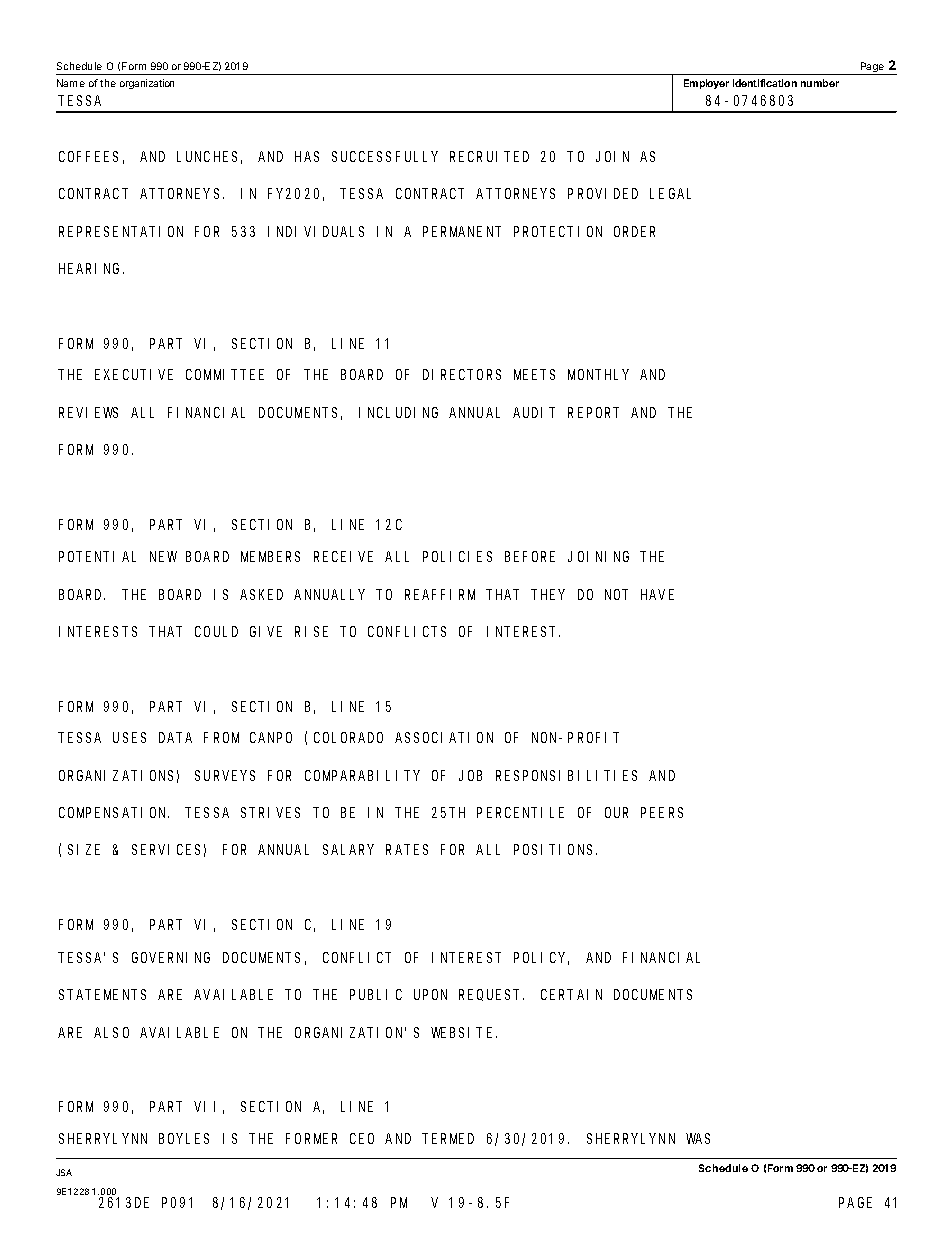  What do you see at coordinates (216, 631) in the document?
I see `COULD` at bounding box center [216, 631].
